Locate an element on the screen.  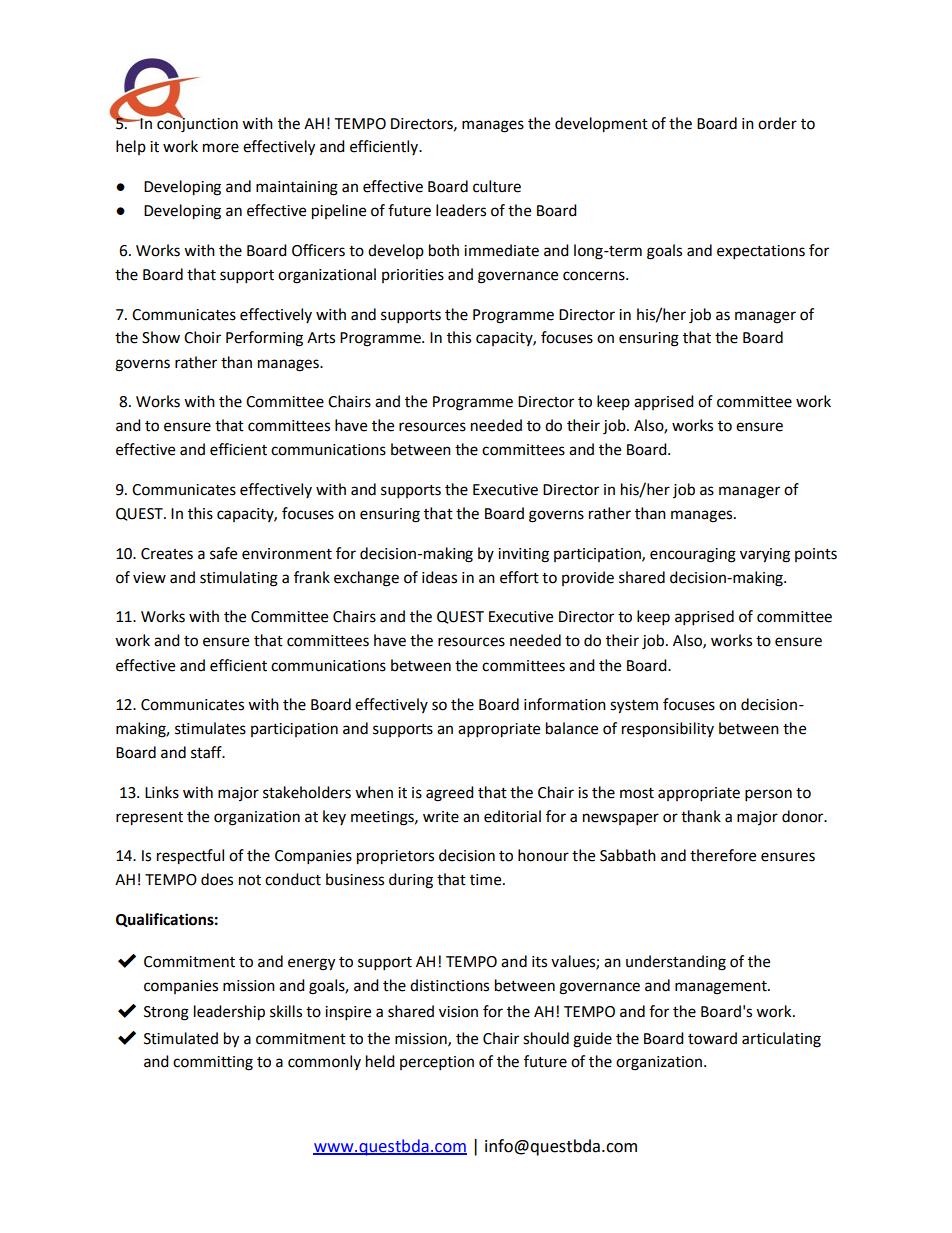
safe is located at coordinates (223, 553).
